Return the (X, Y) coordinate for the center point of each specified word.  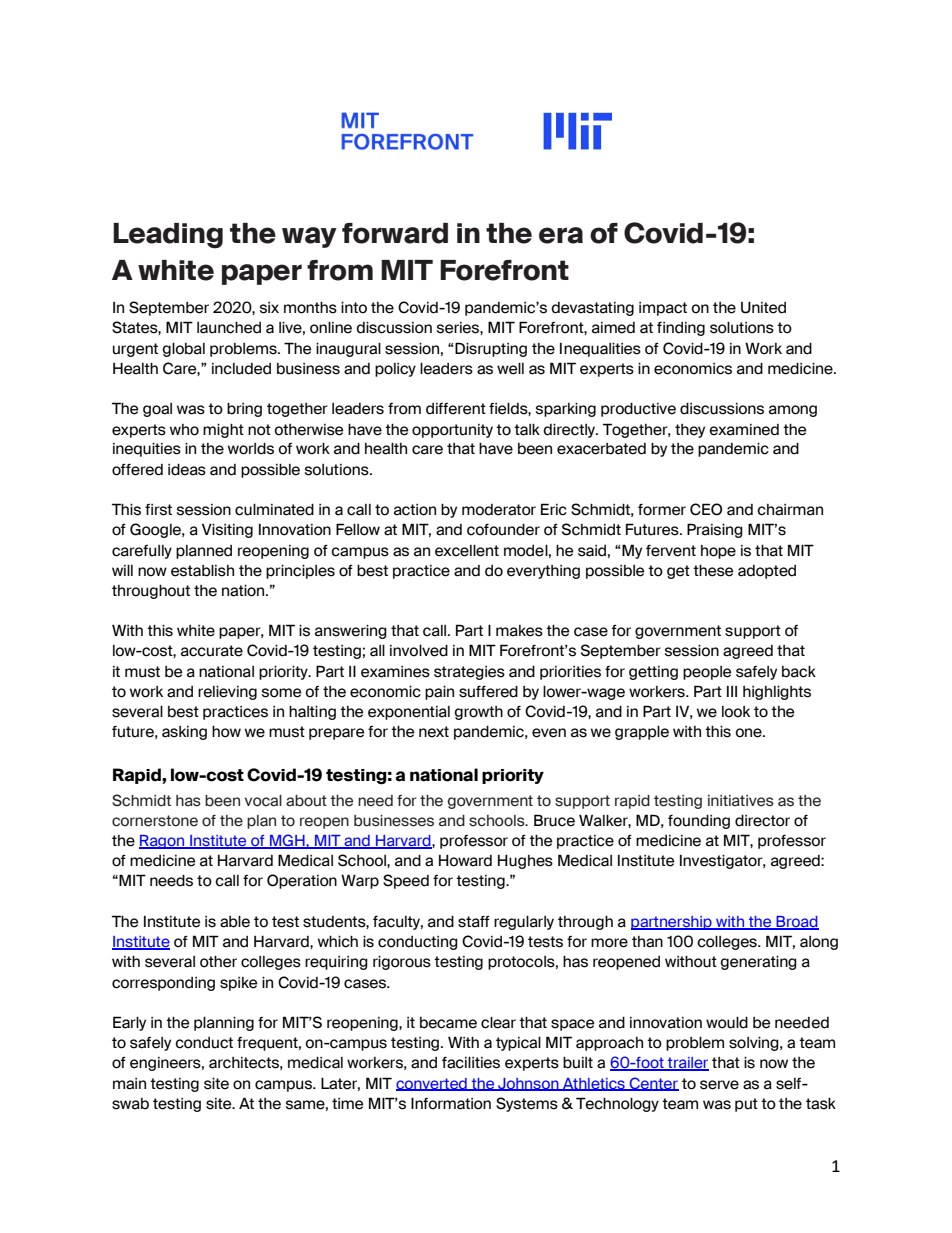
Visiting (227, 530)
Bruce (554, 820)
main (129, 1084)
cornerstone (155, 821)
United (763, 307)
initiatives (741, 801)
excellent (467, 550)
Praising (715, 530)
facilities (471, 1062)
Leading (168, 236)
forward (395, 233)
